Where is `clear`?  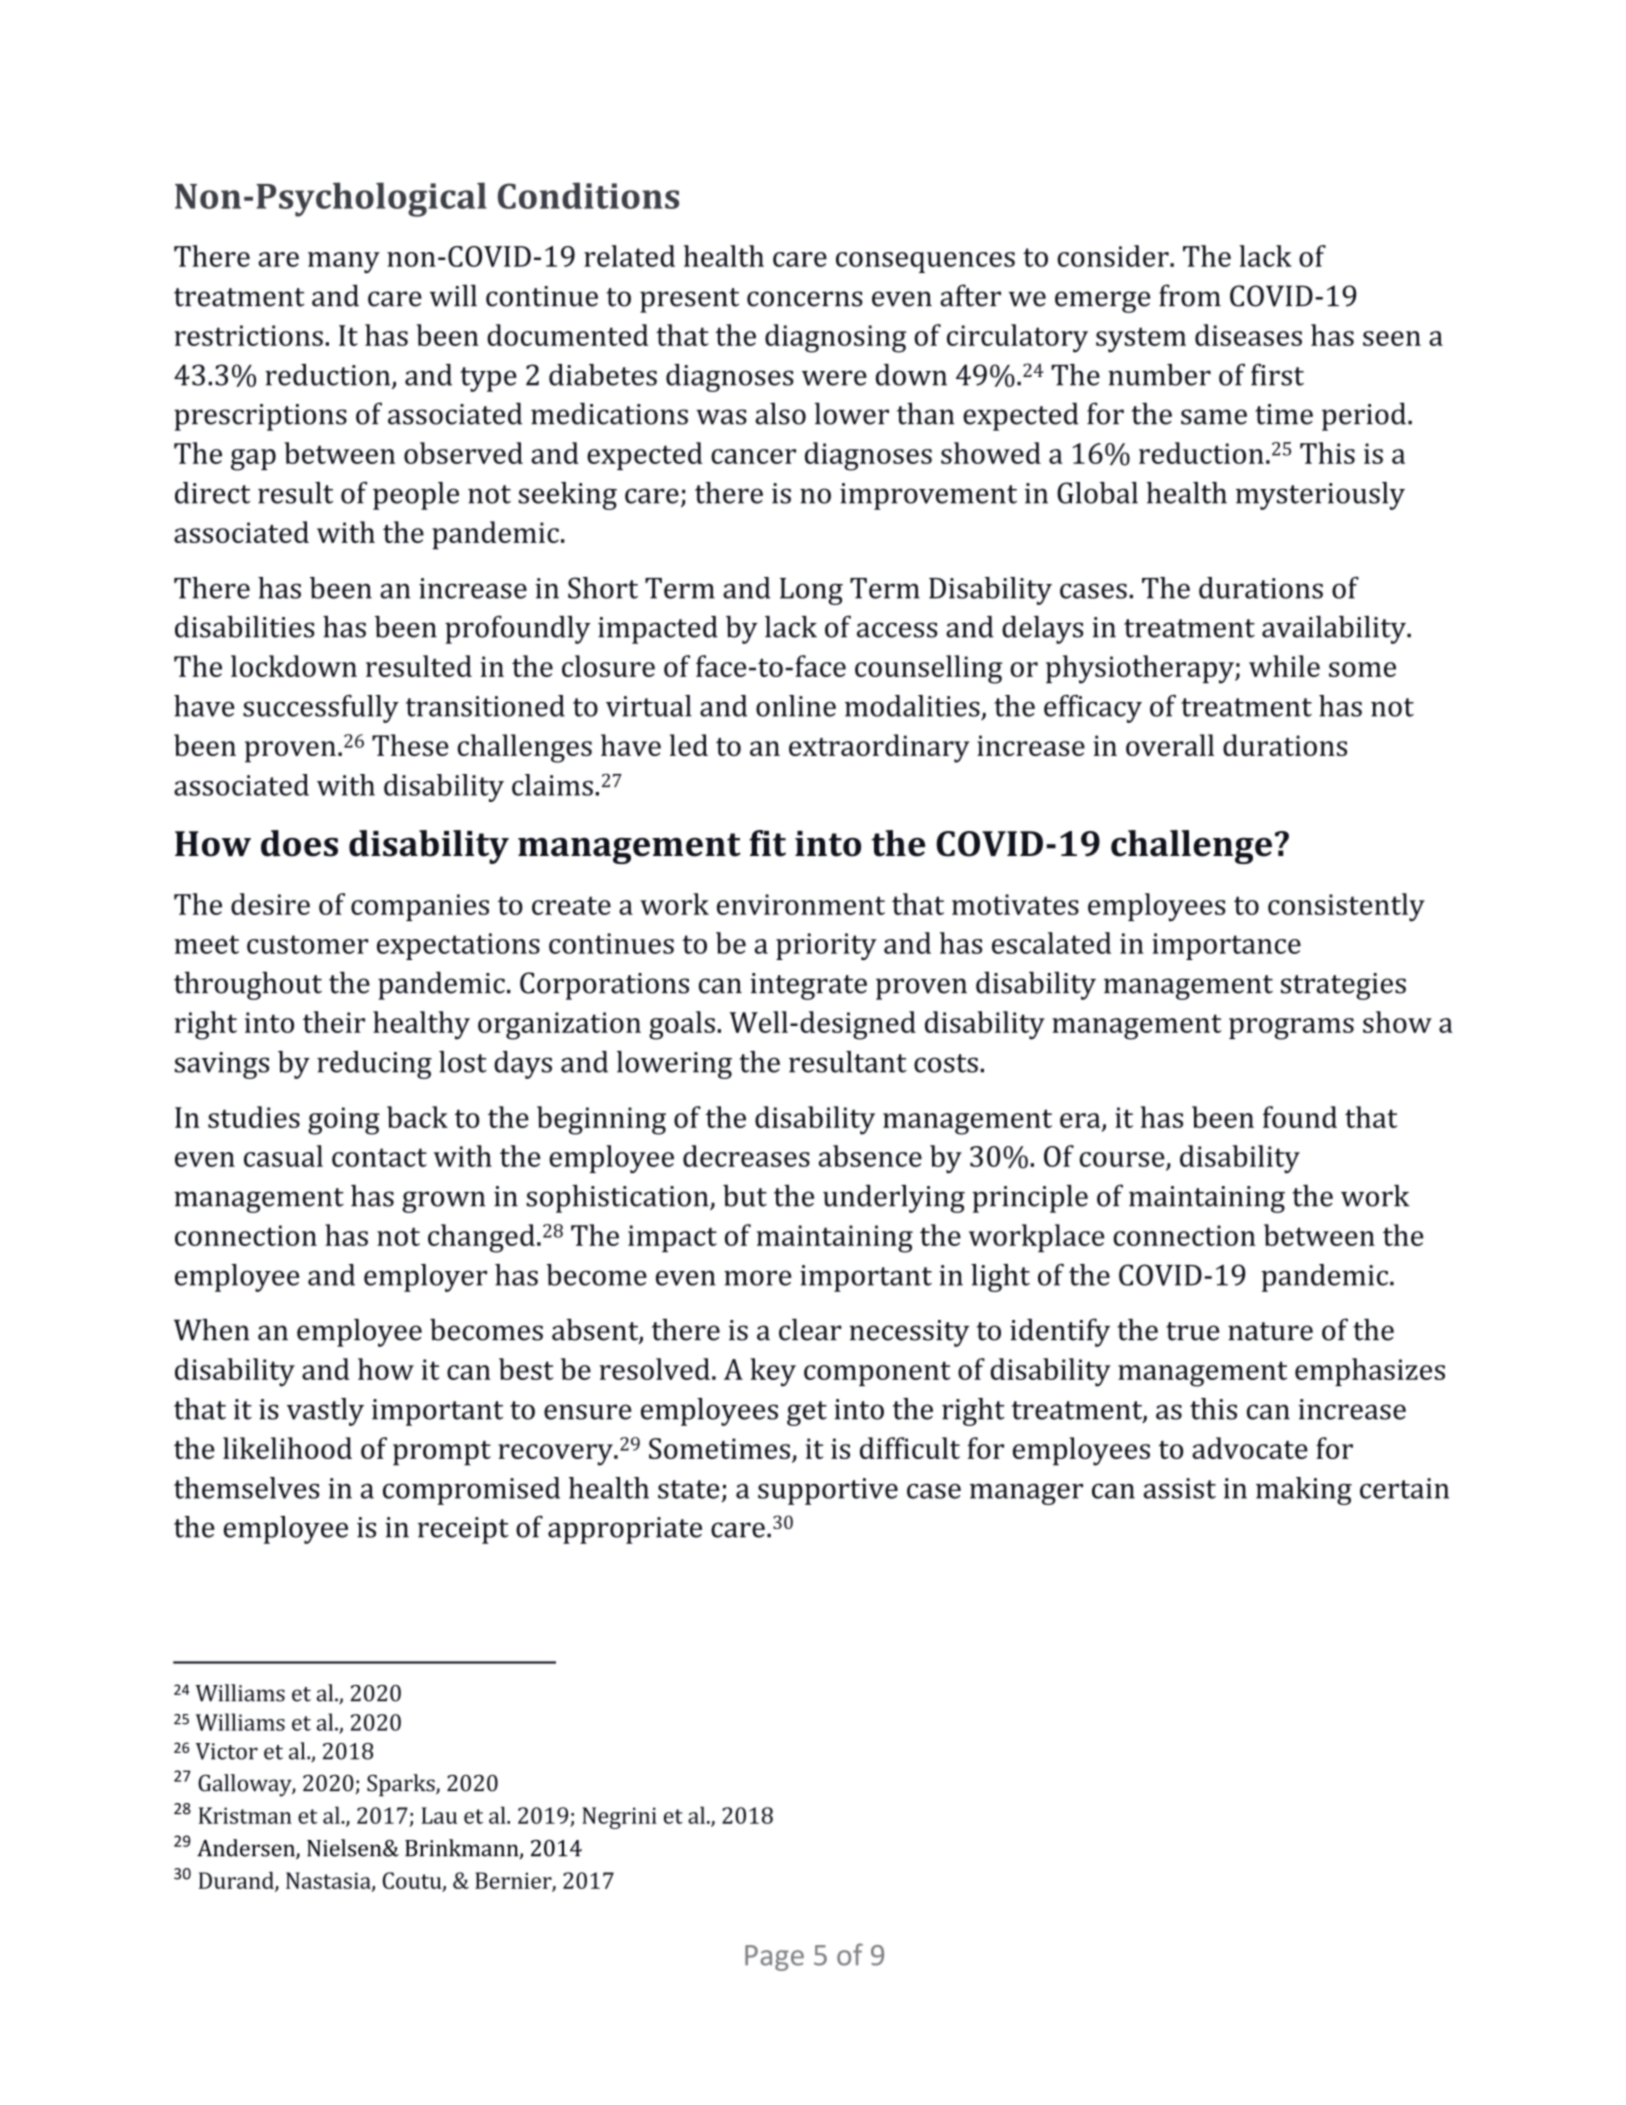 clear is located at coordinates (810, 1329).
